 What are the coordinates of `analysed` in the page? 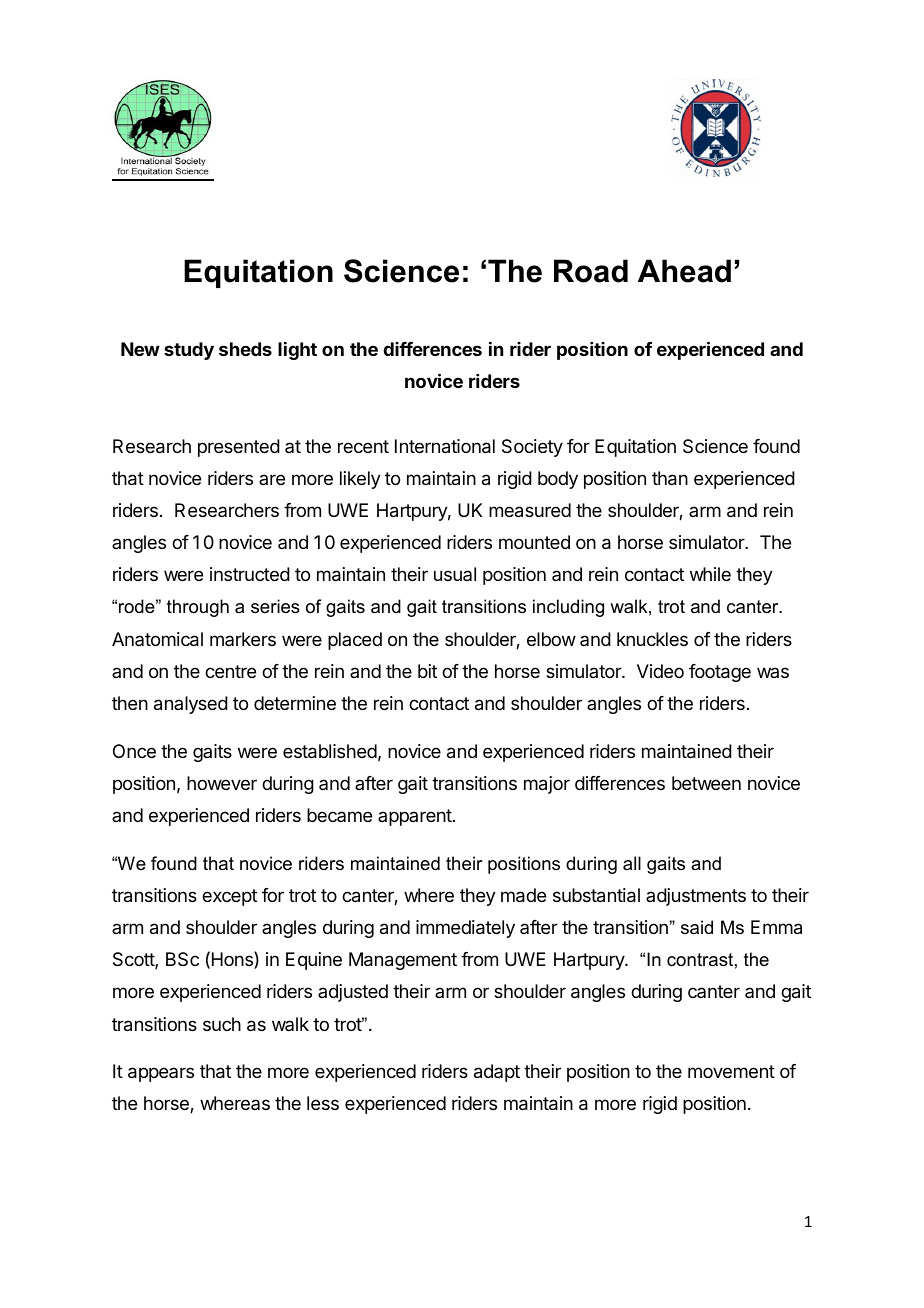 It's located at (191, 705).
